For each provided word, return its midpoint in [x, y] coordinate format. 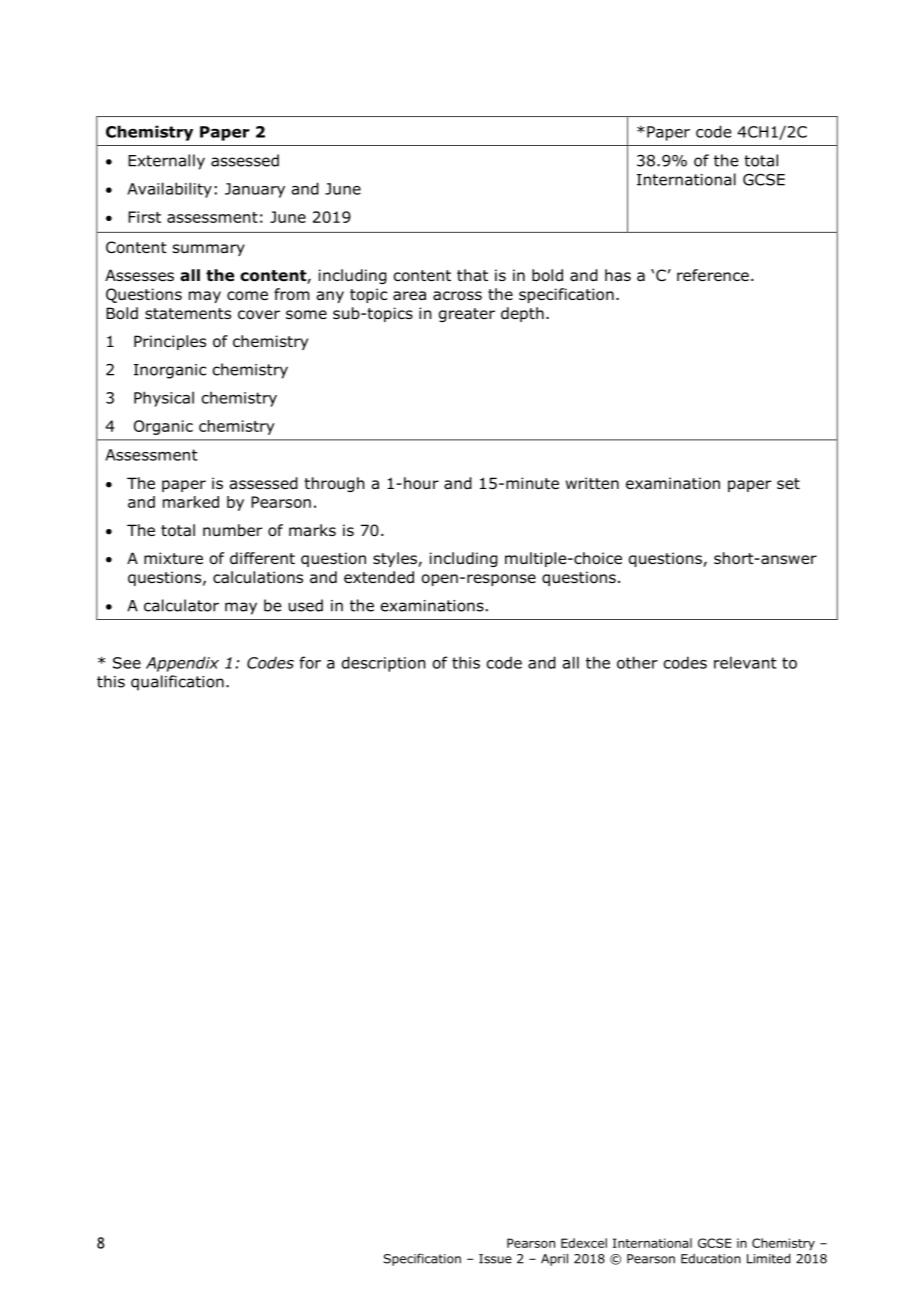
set [788, 483]
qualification [177, 683]
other [637, 662]
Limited [768, 1258]
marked [191, 502]
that [472, 275]
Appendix [182, 664]
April [554, 1259]
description [383, 664]
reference [713, 275]
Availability [169, 190]
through [334, 484]
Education [711, 1259]
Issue [495, 1259]
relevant [745, 662]
